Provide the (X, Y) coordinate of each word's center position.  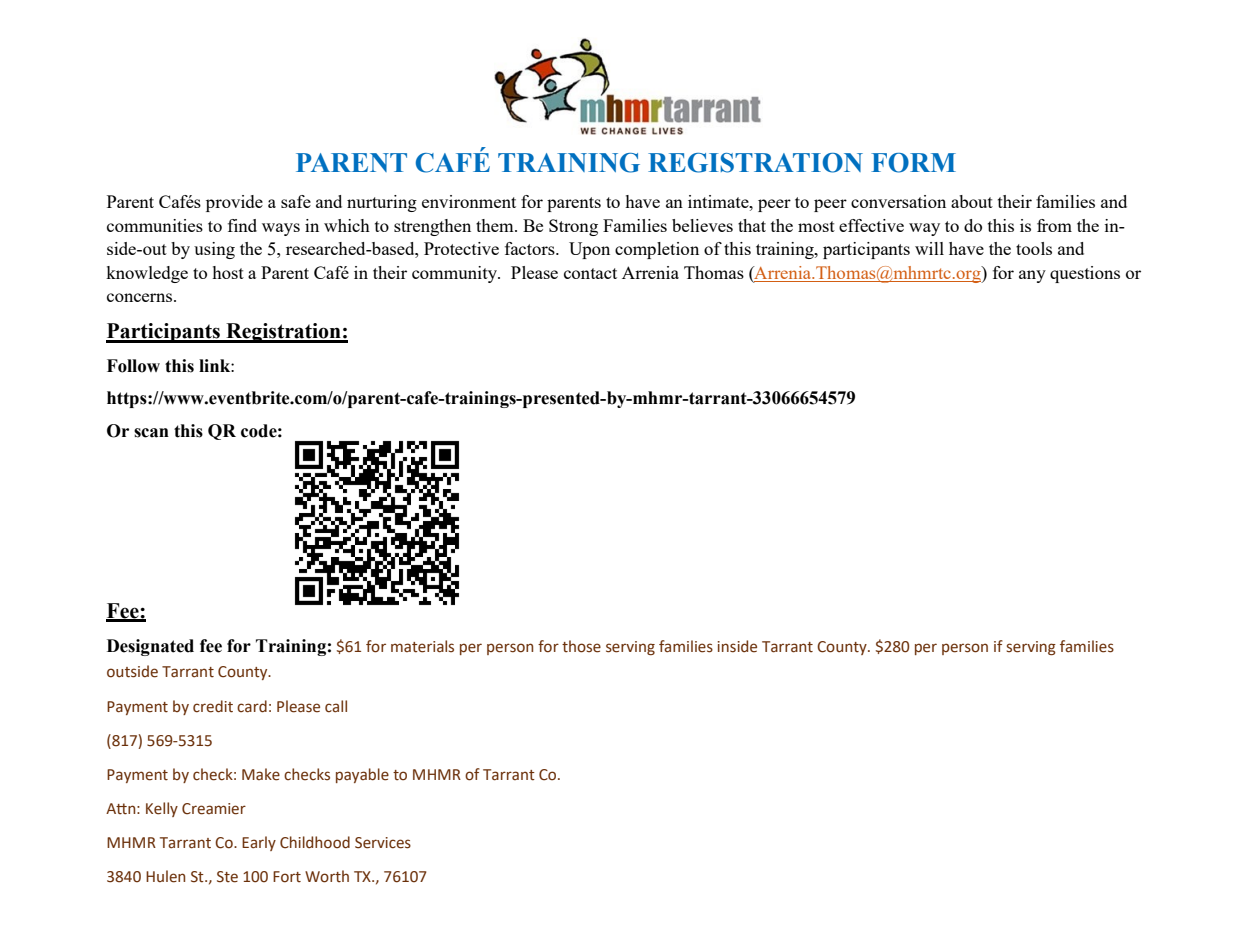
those (581, 646)
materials (422, 646)
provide (234, 203)
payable (362, 775)
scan (151, 433)
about (972, 201)
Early (259, 843)
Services (383, 843)
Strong (573, 227)
